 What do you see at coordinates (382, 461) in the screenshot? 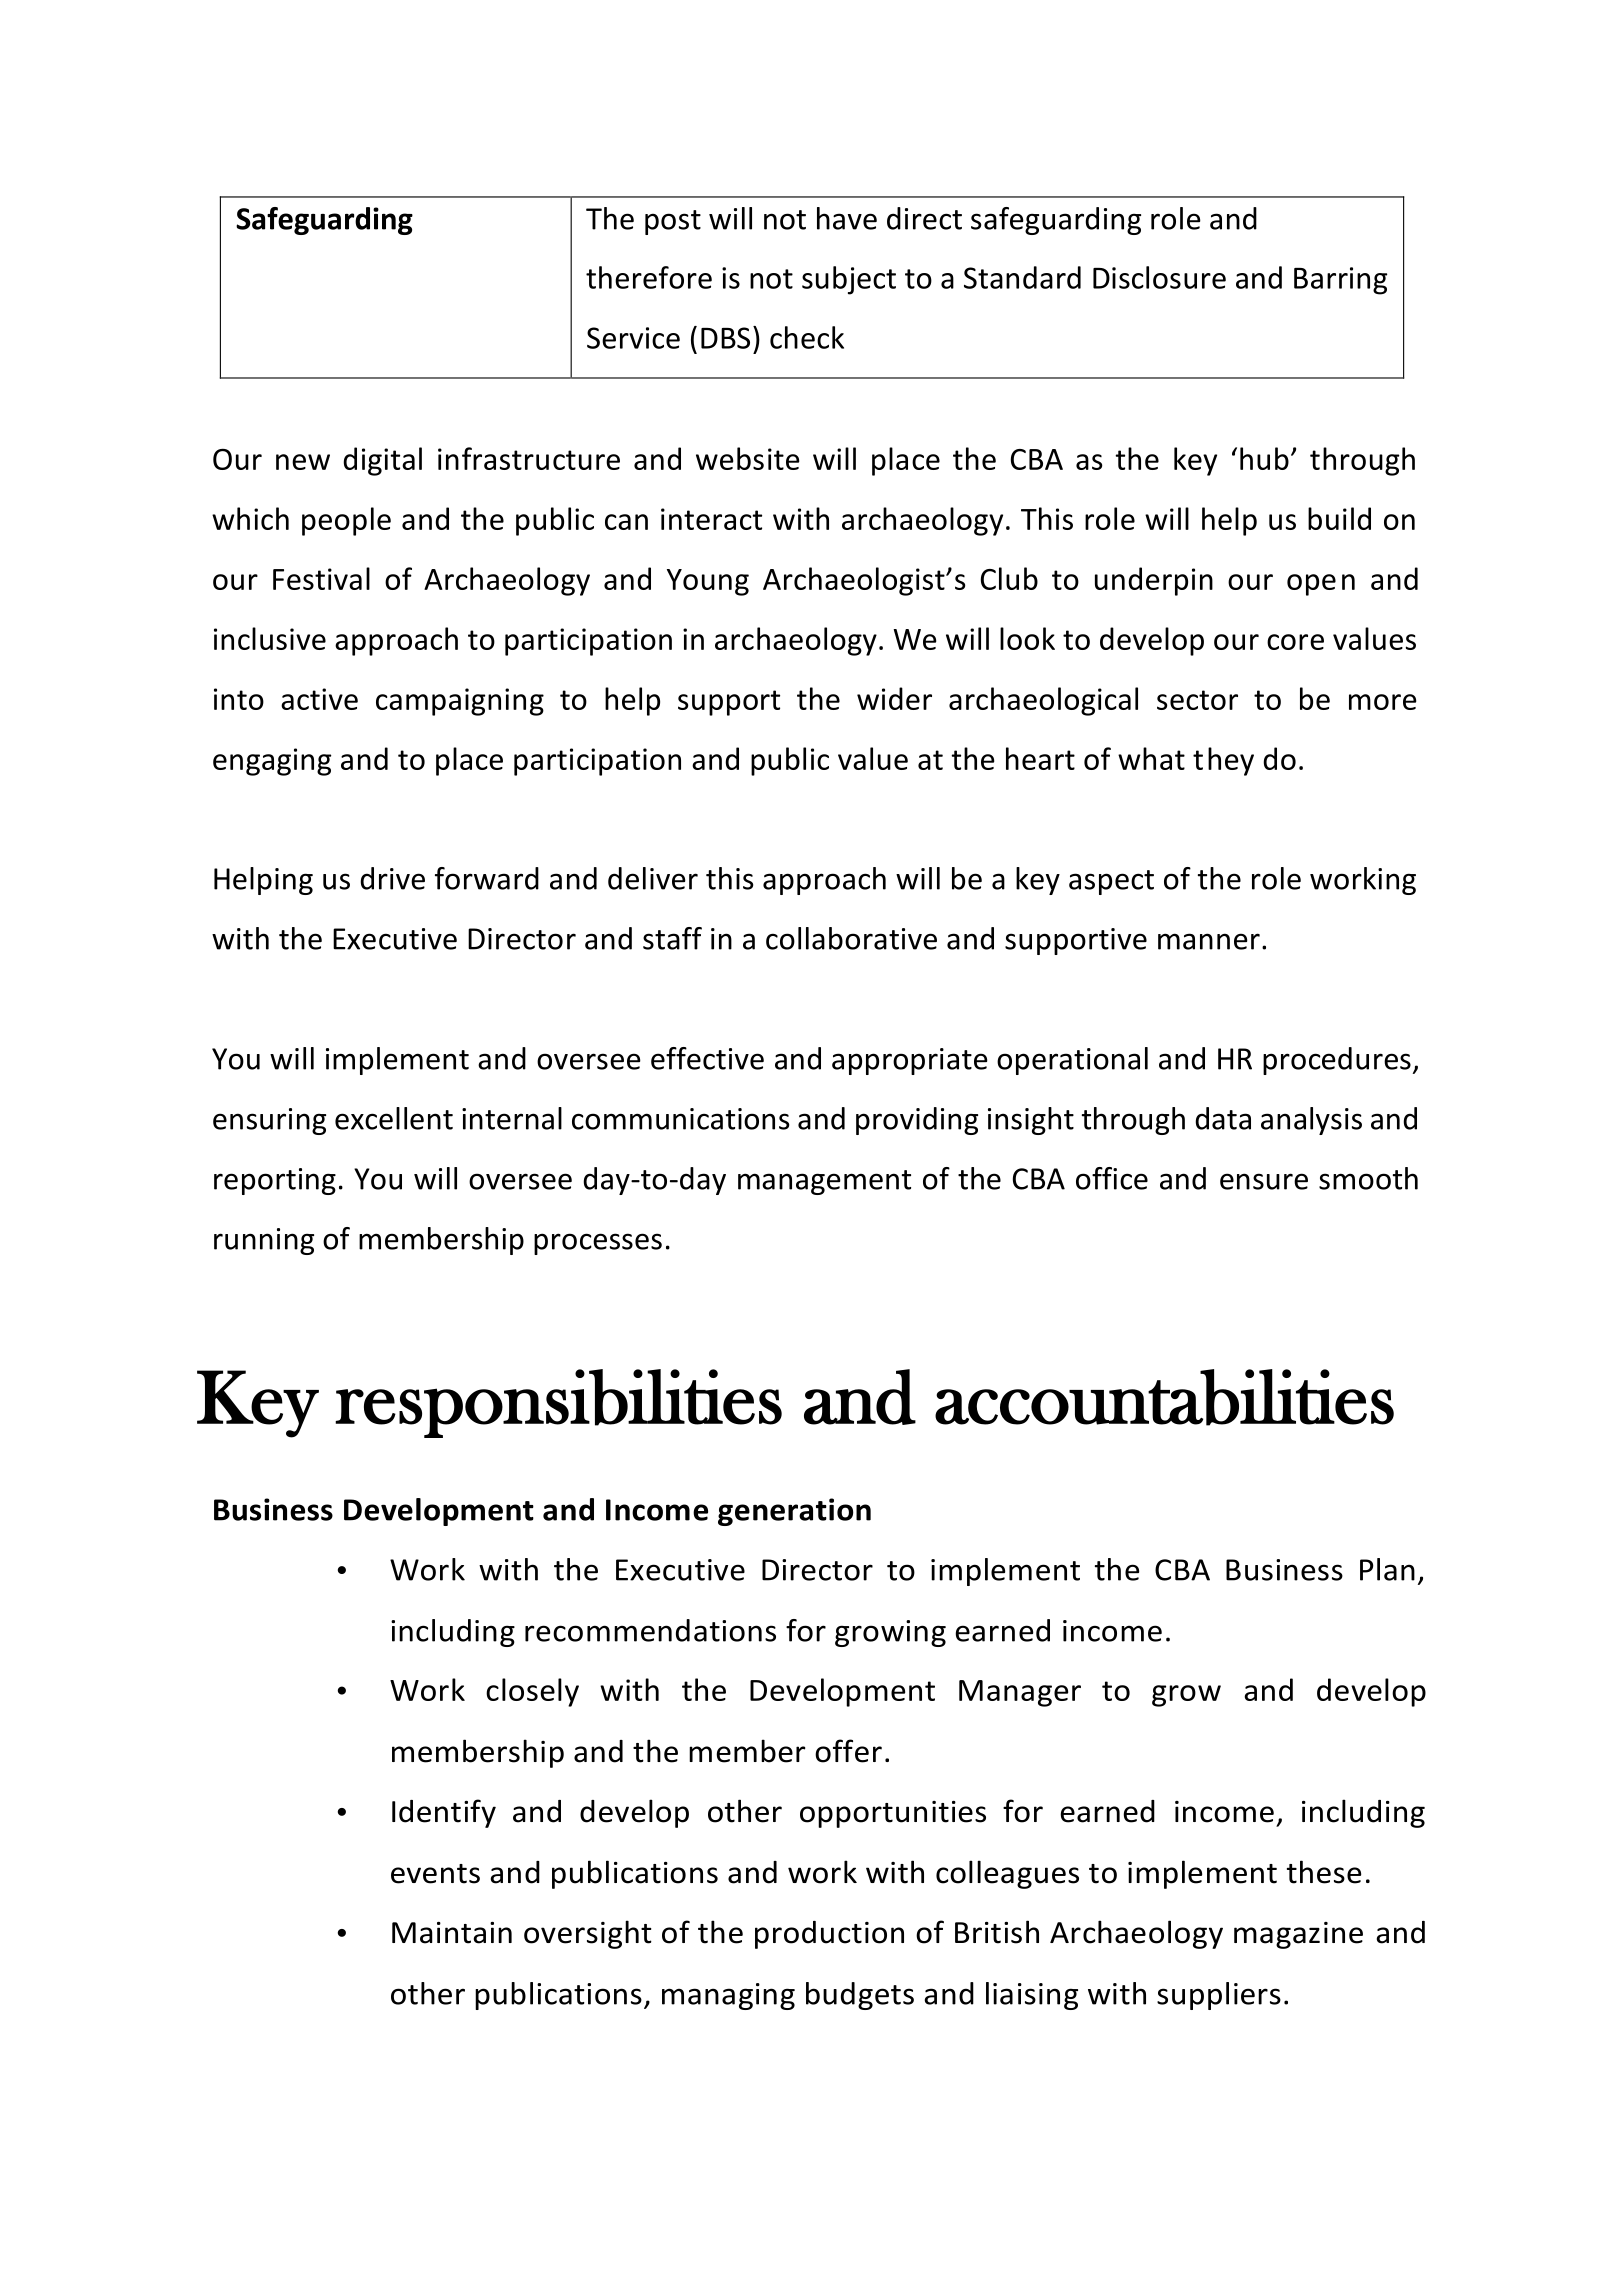
I see `digital` at bounding box center [382, 461].
